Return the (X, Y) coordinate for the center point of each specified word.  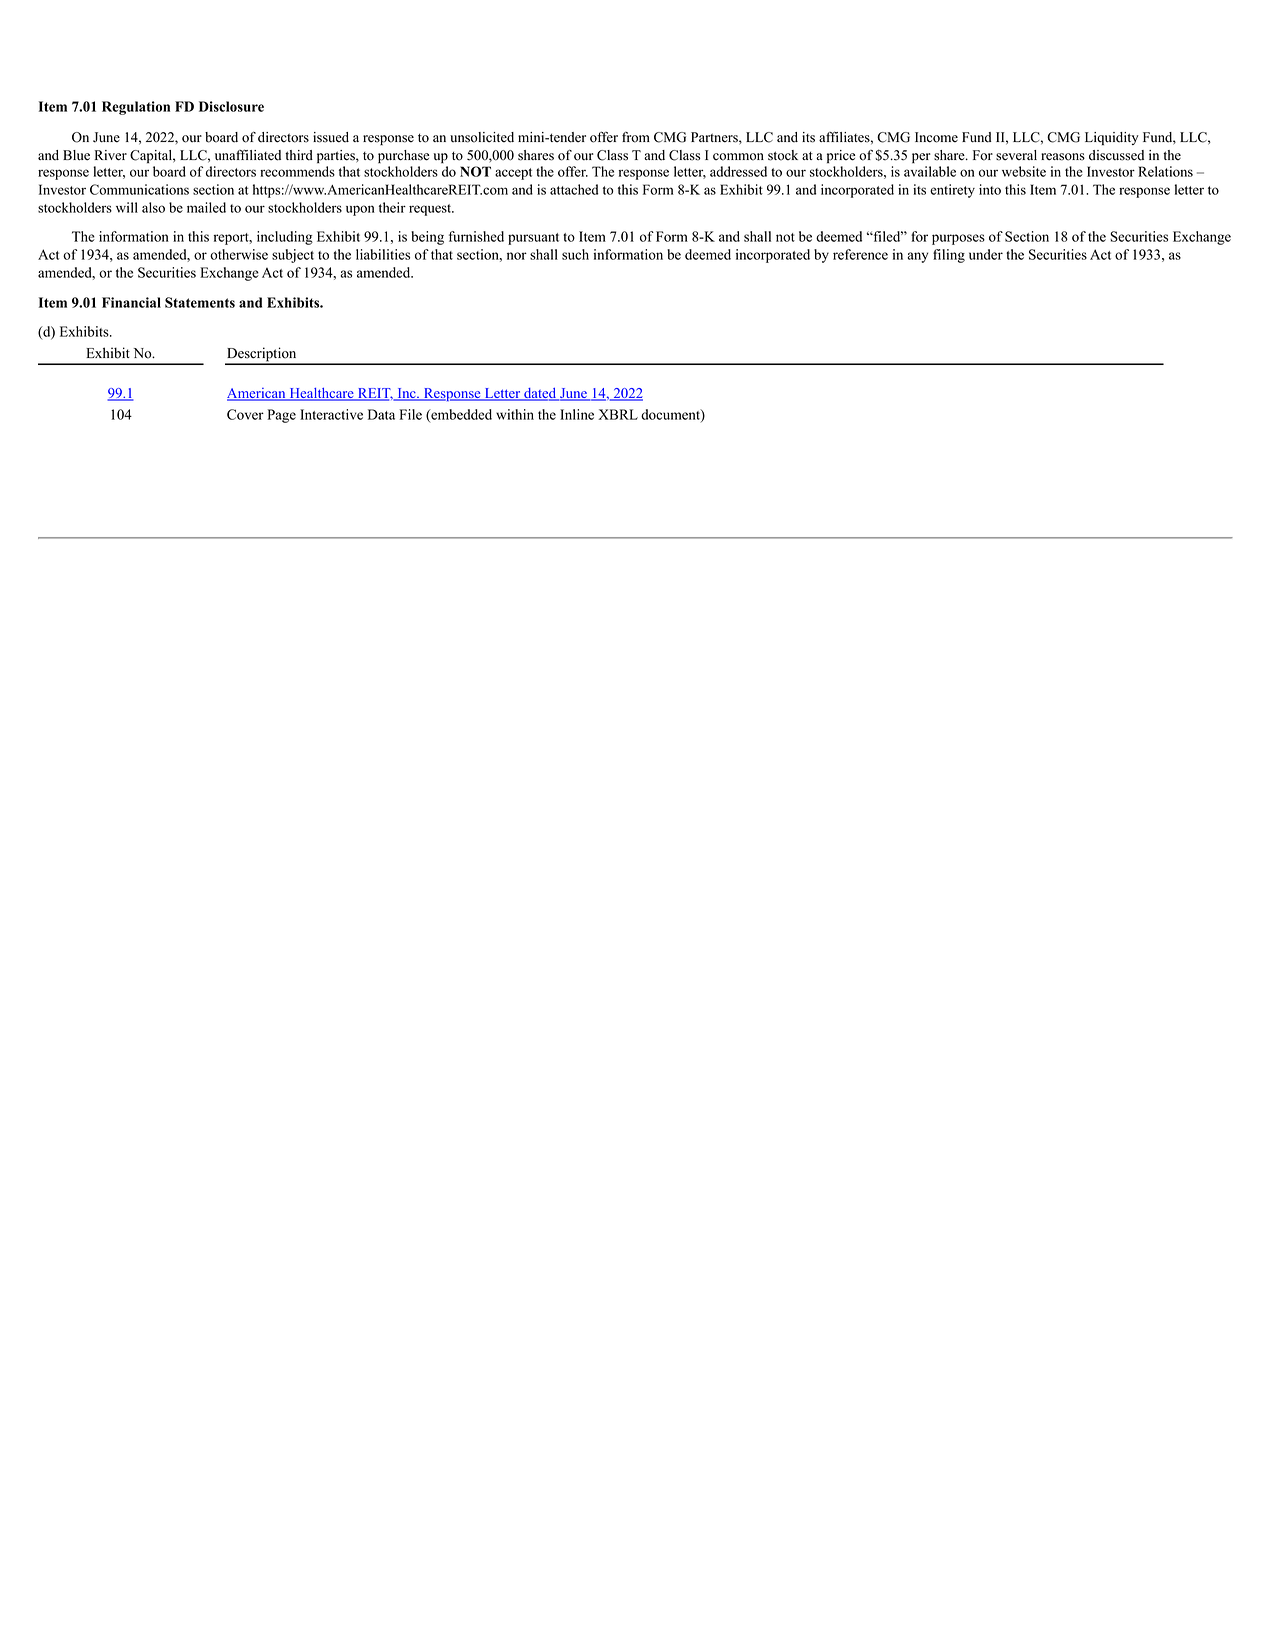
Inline (577, 414)
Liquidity (1112, 138)
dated (540, 394)
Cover (245, 414)
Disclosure (231, 106)
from (636, 137)
